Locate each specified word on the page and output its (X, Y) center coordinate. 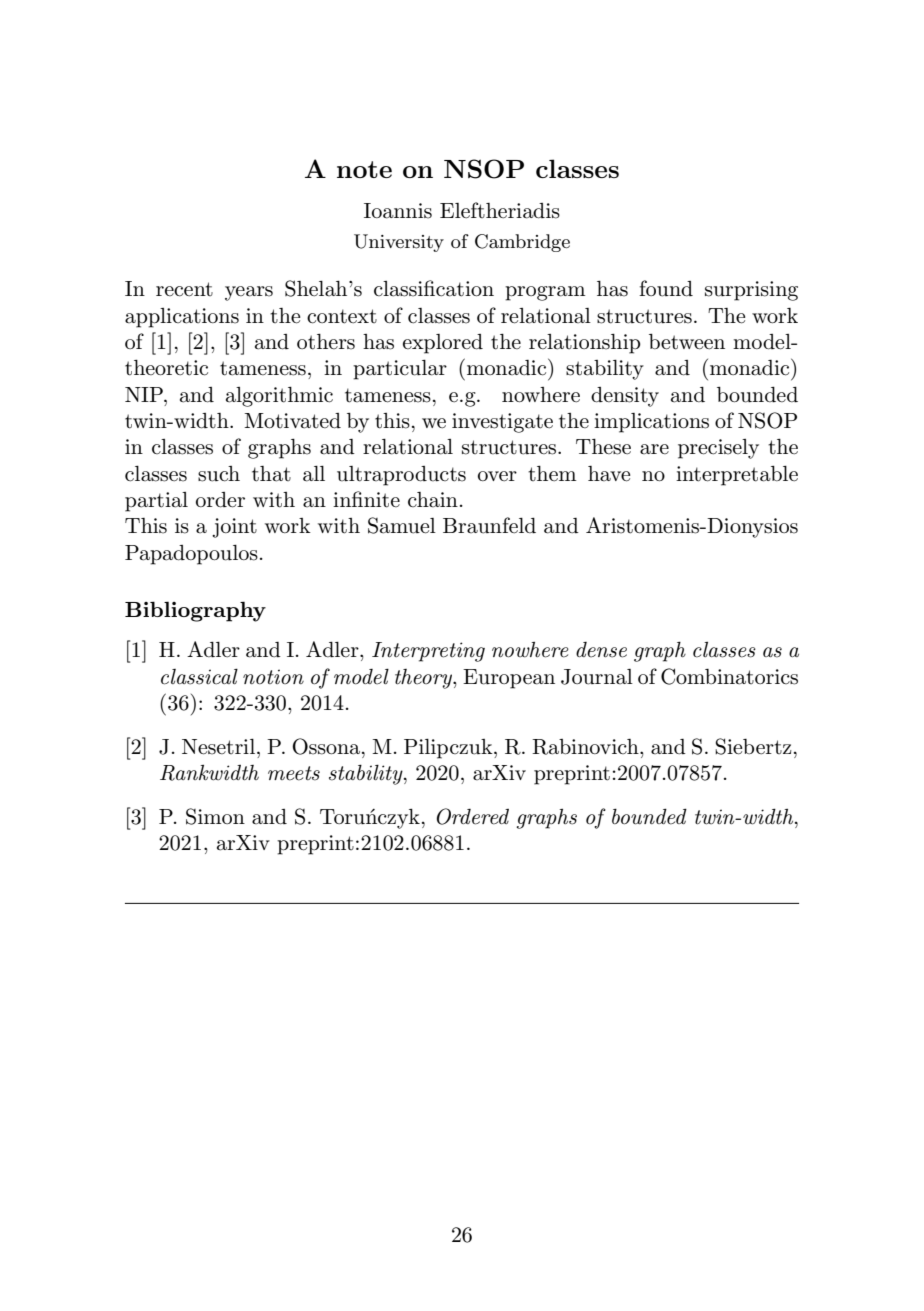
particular (400, 370)
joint (234, 528)
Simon (215, 816)
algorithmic (279, 397)
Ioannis (398, 211)
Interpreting (428, 652)
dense (601, 650)
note (364, 169)
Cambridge (522, 243)
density (625, 397)
